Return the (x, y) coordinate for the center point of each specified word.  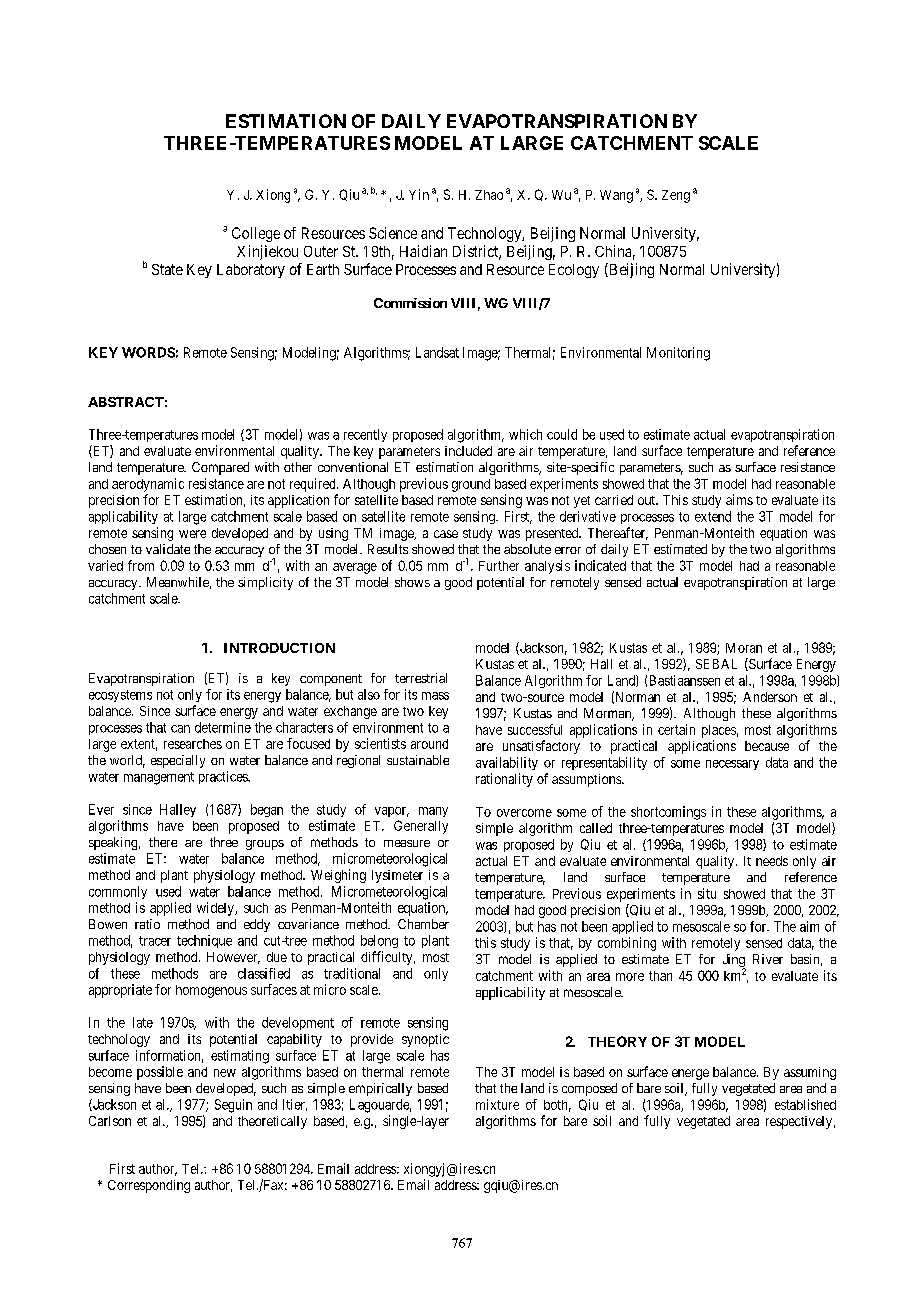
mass (435, 696)
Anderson (770, 697)
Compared (220, 468)
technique (204, 941)
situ (707, 893)
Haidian (423, 251)
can (180, 729)
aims (739, 499)
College (256, 234)
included (468, 451)
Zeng (676, 196)
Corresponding (149, 1186)
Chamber (423, 924)
